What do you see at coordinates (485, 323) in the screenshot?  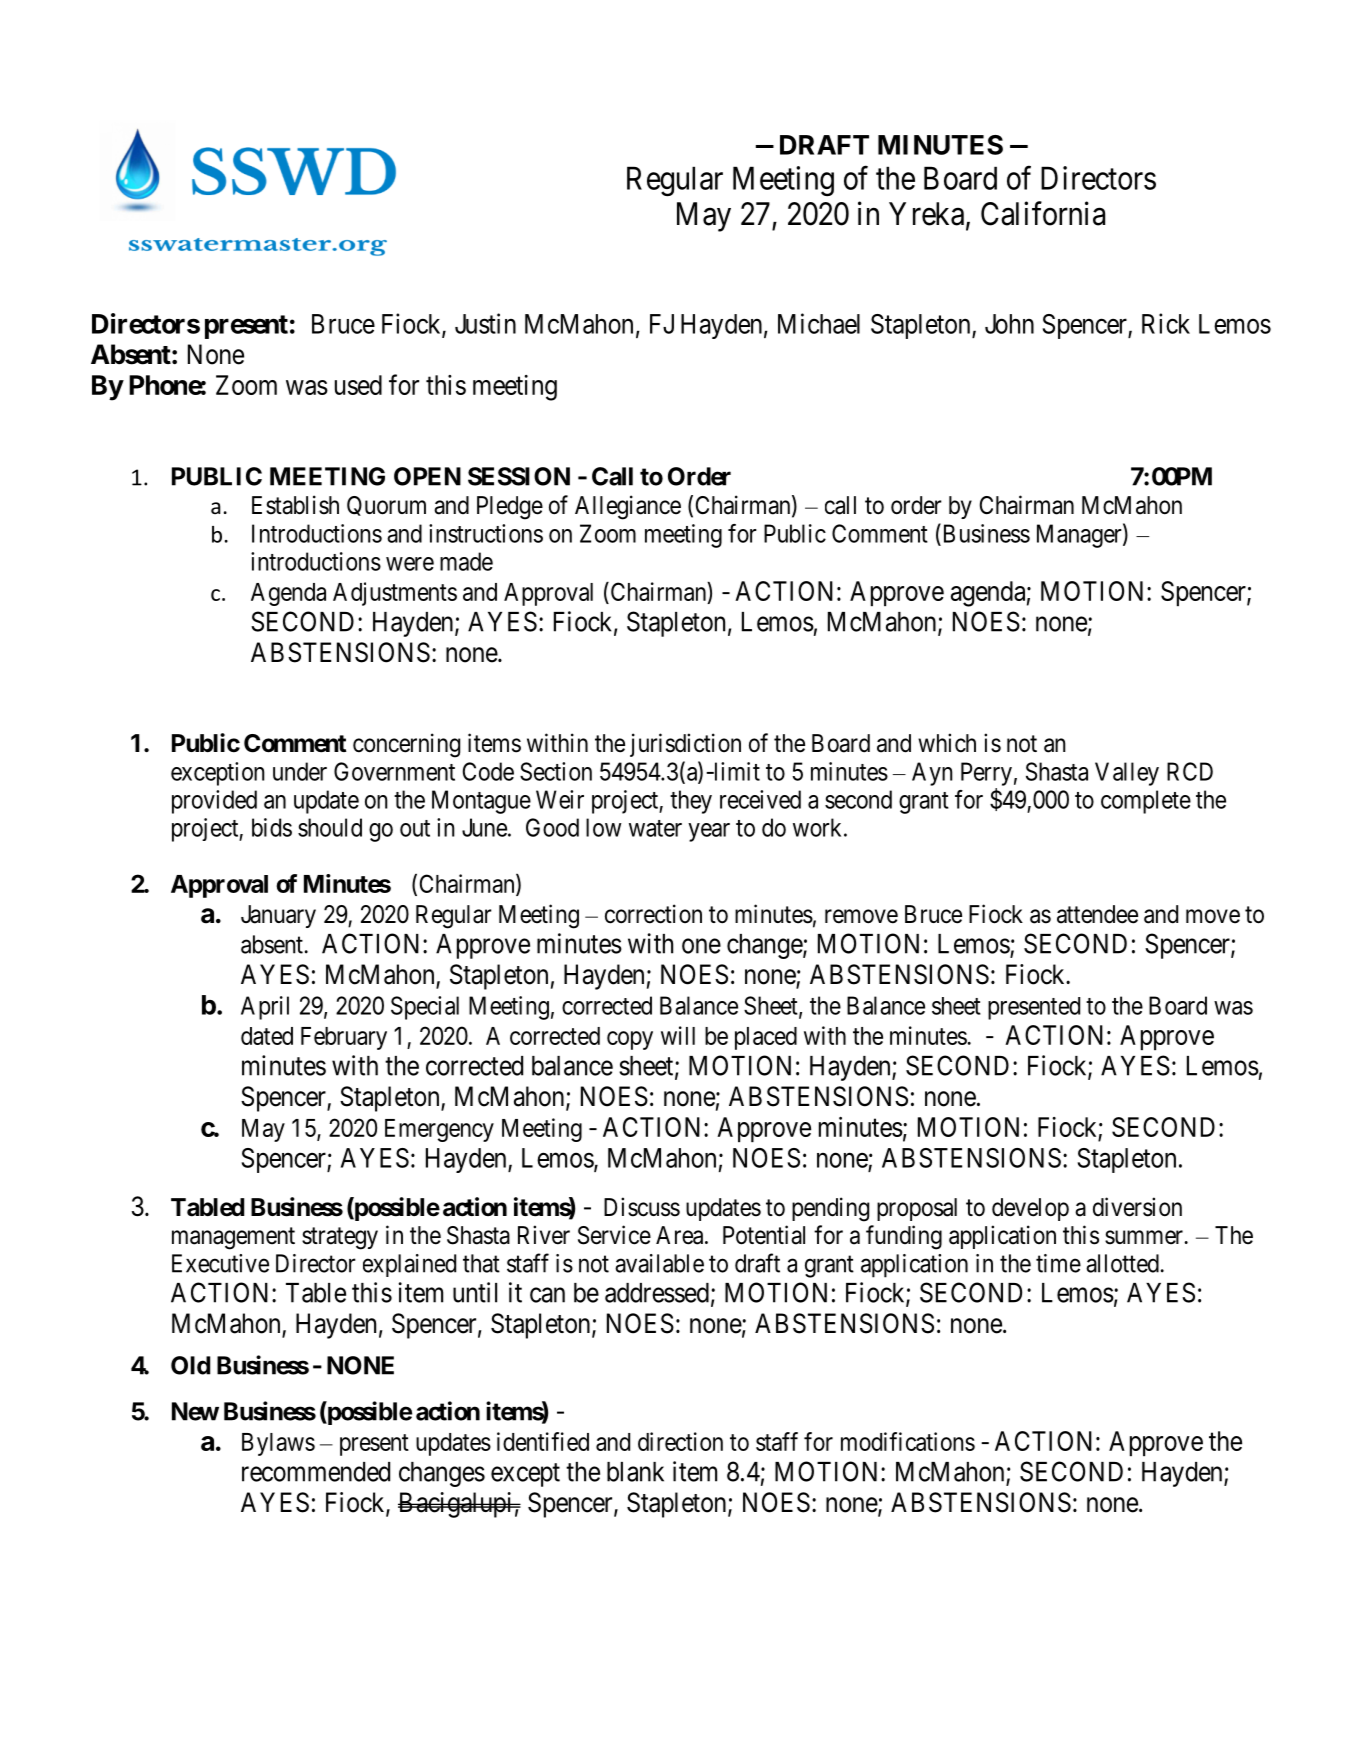 I see `Justin` at bounding box center [485, 323].
